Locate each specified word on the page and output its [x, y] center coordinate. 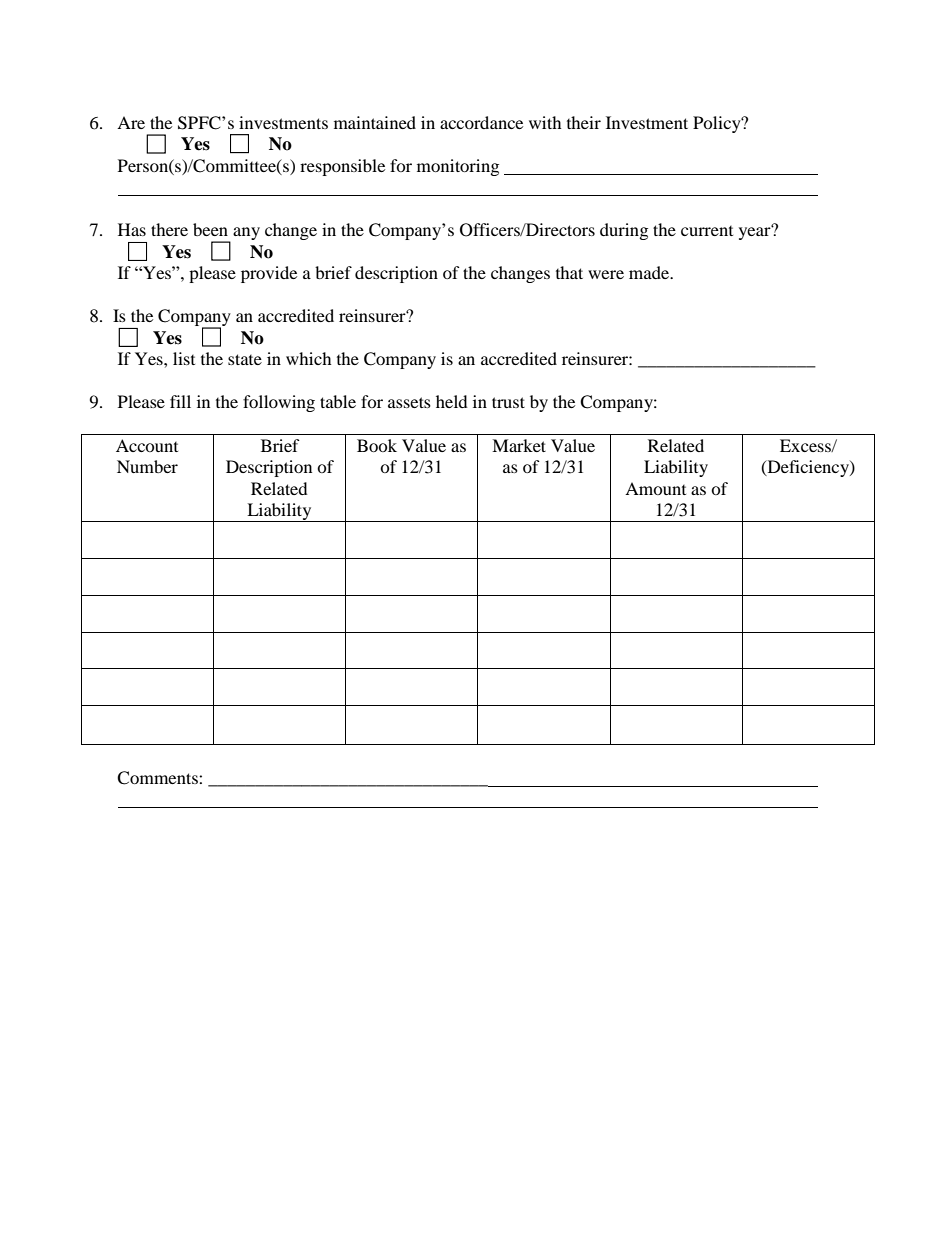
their [584, 122]
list [184, 358]
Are [131, 122]
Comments [158, 778]
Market [519, 445]
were [606, 274]
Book [377, 445]
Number [147, 466]
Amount [655, 488]
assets [409, 402]
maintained [375, 122]
